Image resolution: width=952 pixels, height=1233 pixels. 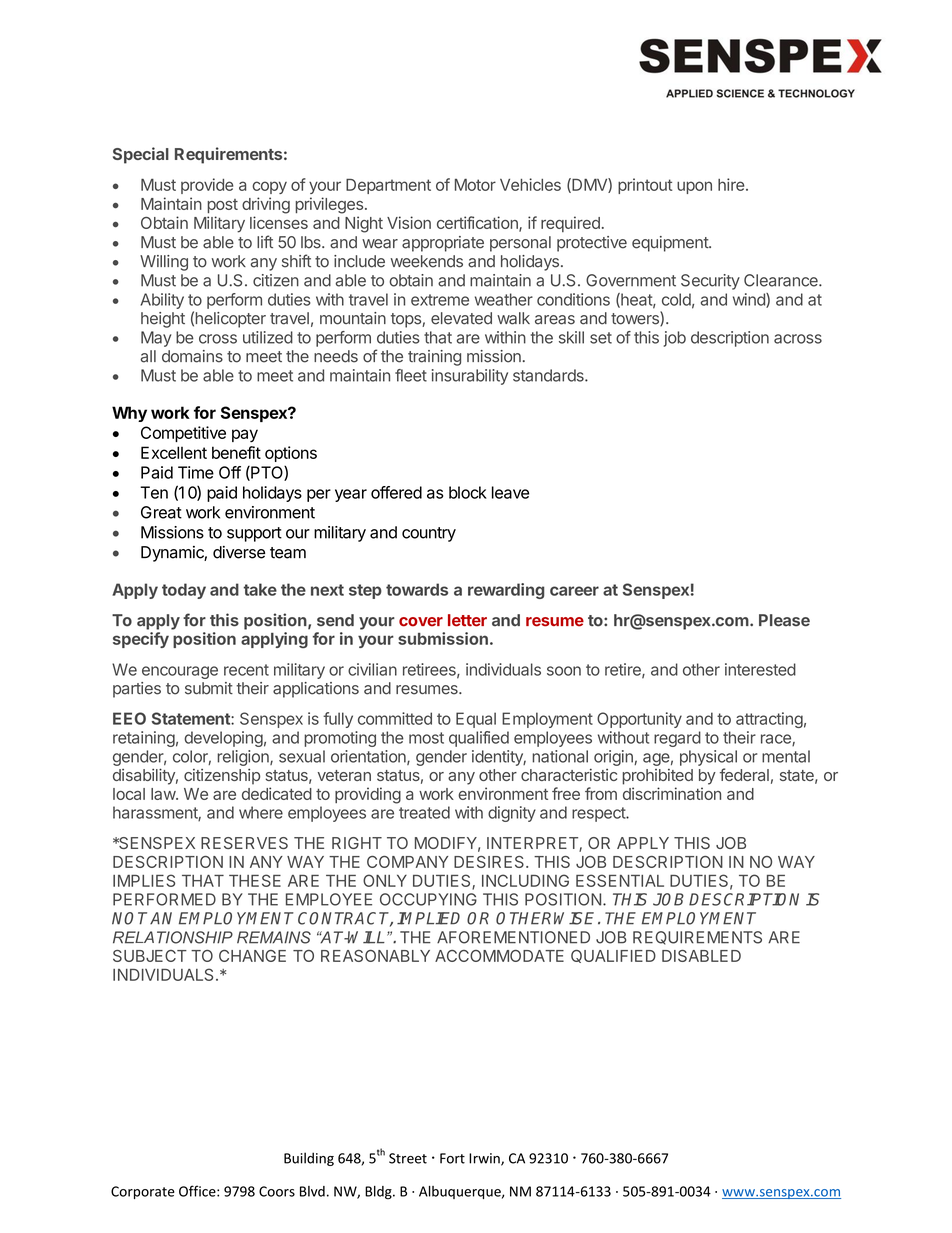 I want to click on RELATIONSHIP, so click(x=173, y=937).
